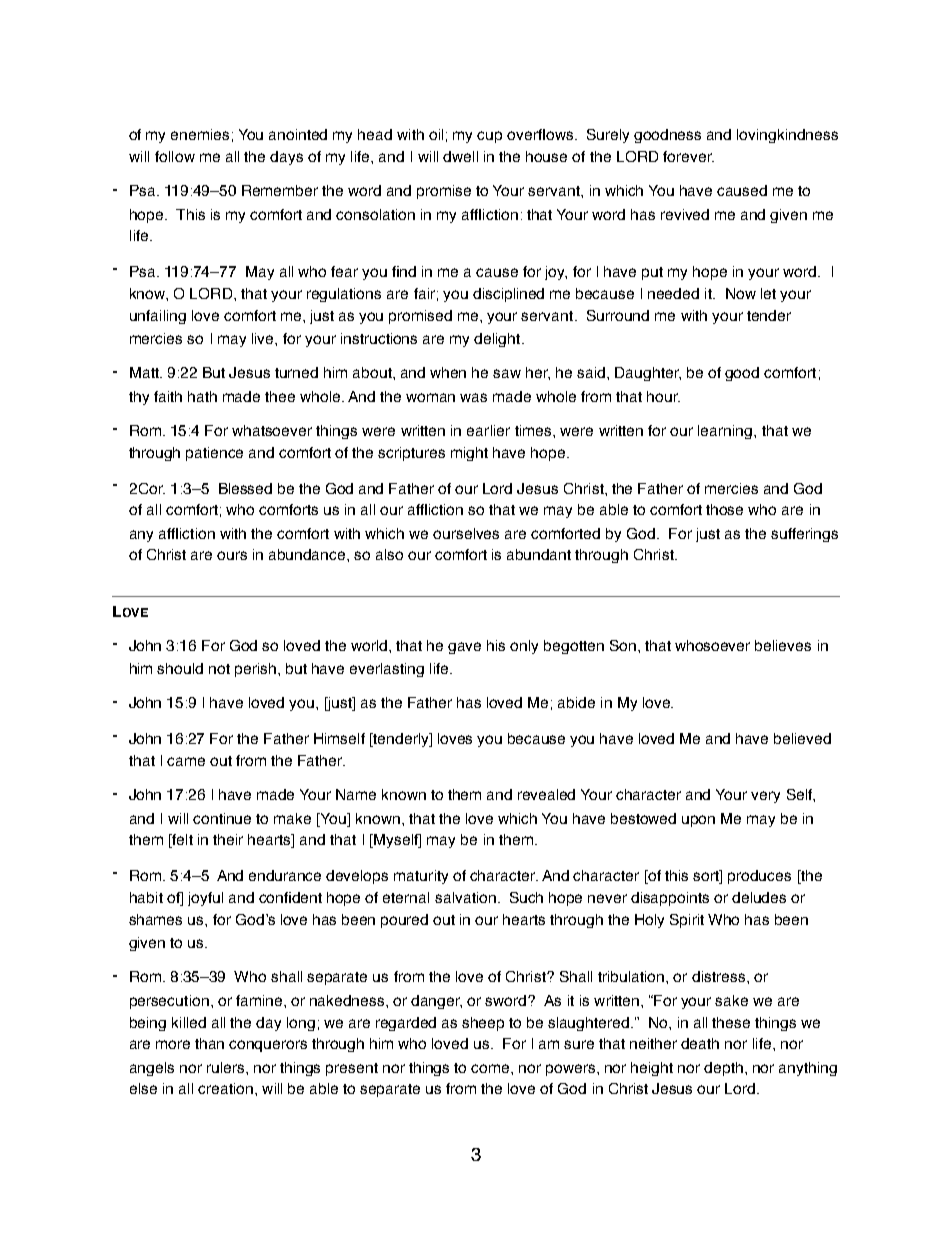 This screenshot has height=1233, width=952. Describe the element at coordinates (200, 134) in the screenshot. I see `enemies` at that location.
